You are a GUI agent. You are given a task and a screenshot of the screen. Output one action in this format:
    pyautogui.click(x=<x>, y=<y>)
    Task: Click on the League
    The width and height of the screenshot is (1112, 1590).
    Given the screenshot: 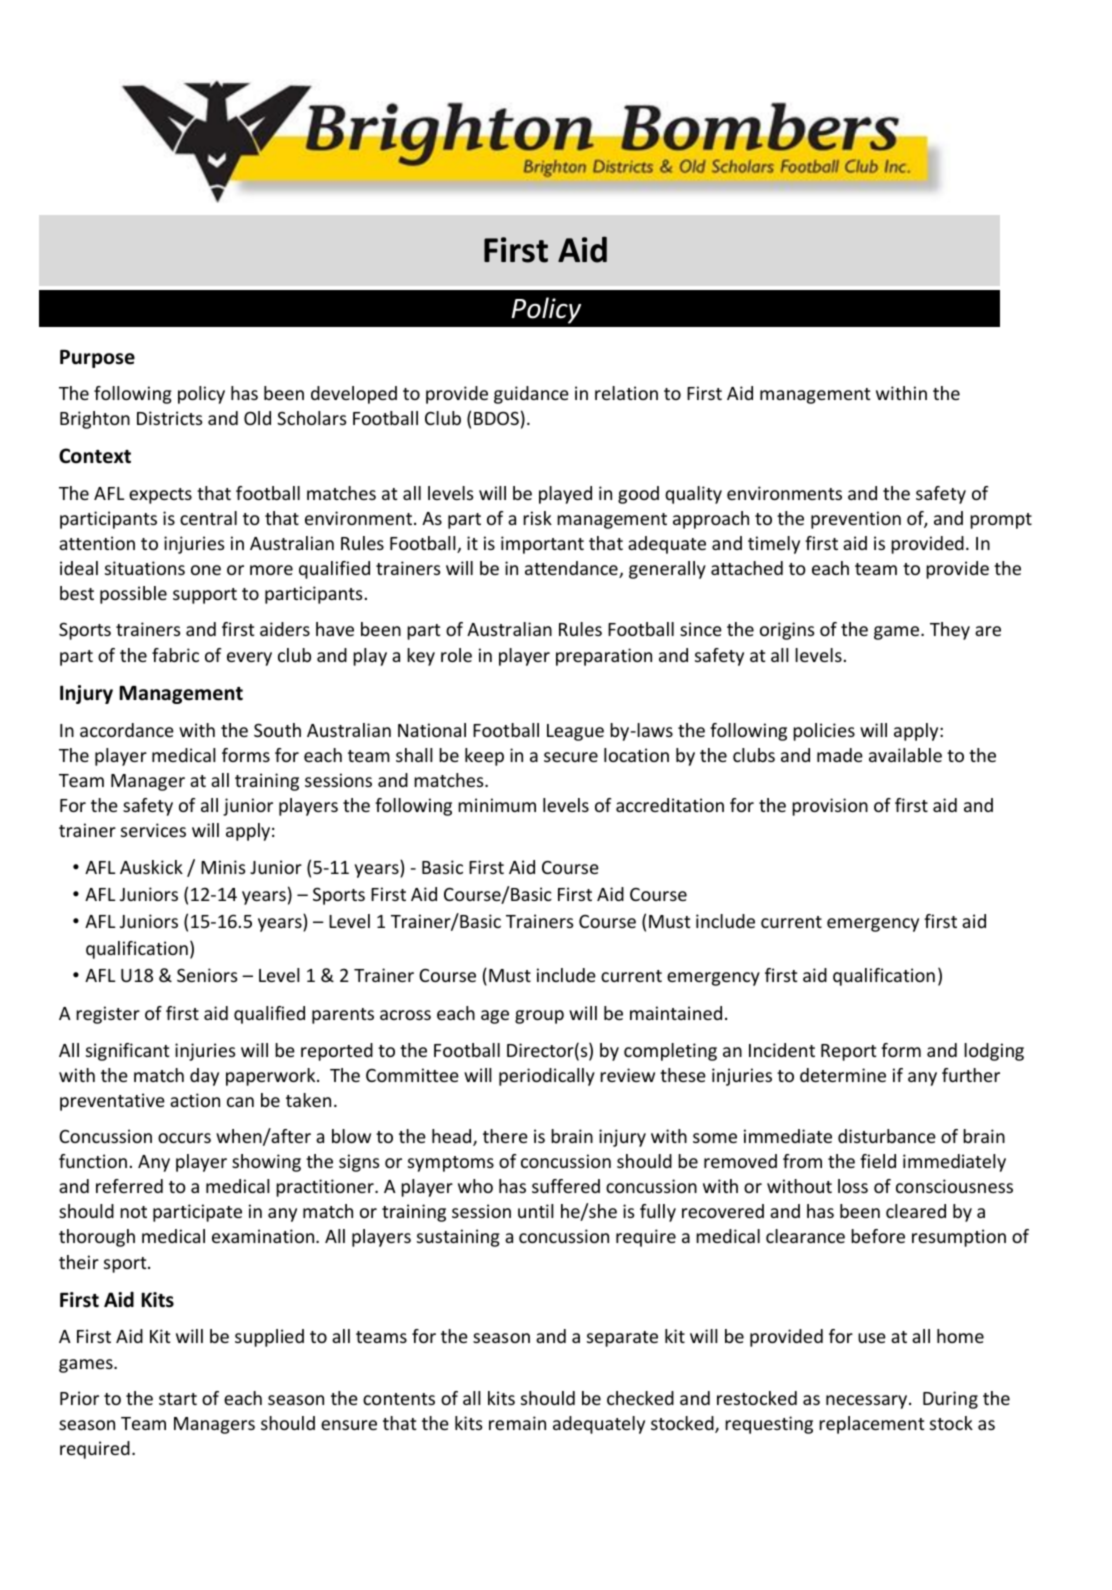 What is the action you would take?
    pyautogui.click(x=575, y=732)
